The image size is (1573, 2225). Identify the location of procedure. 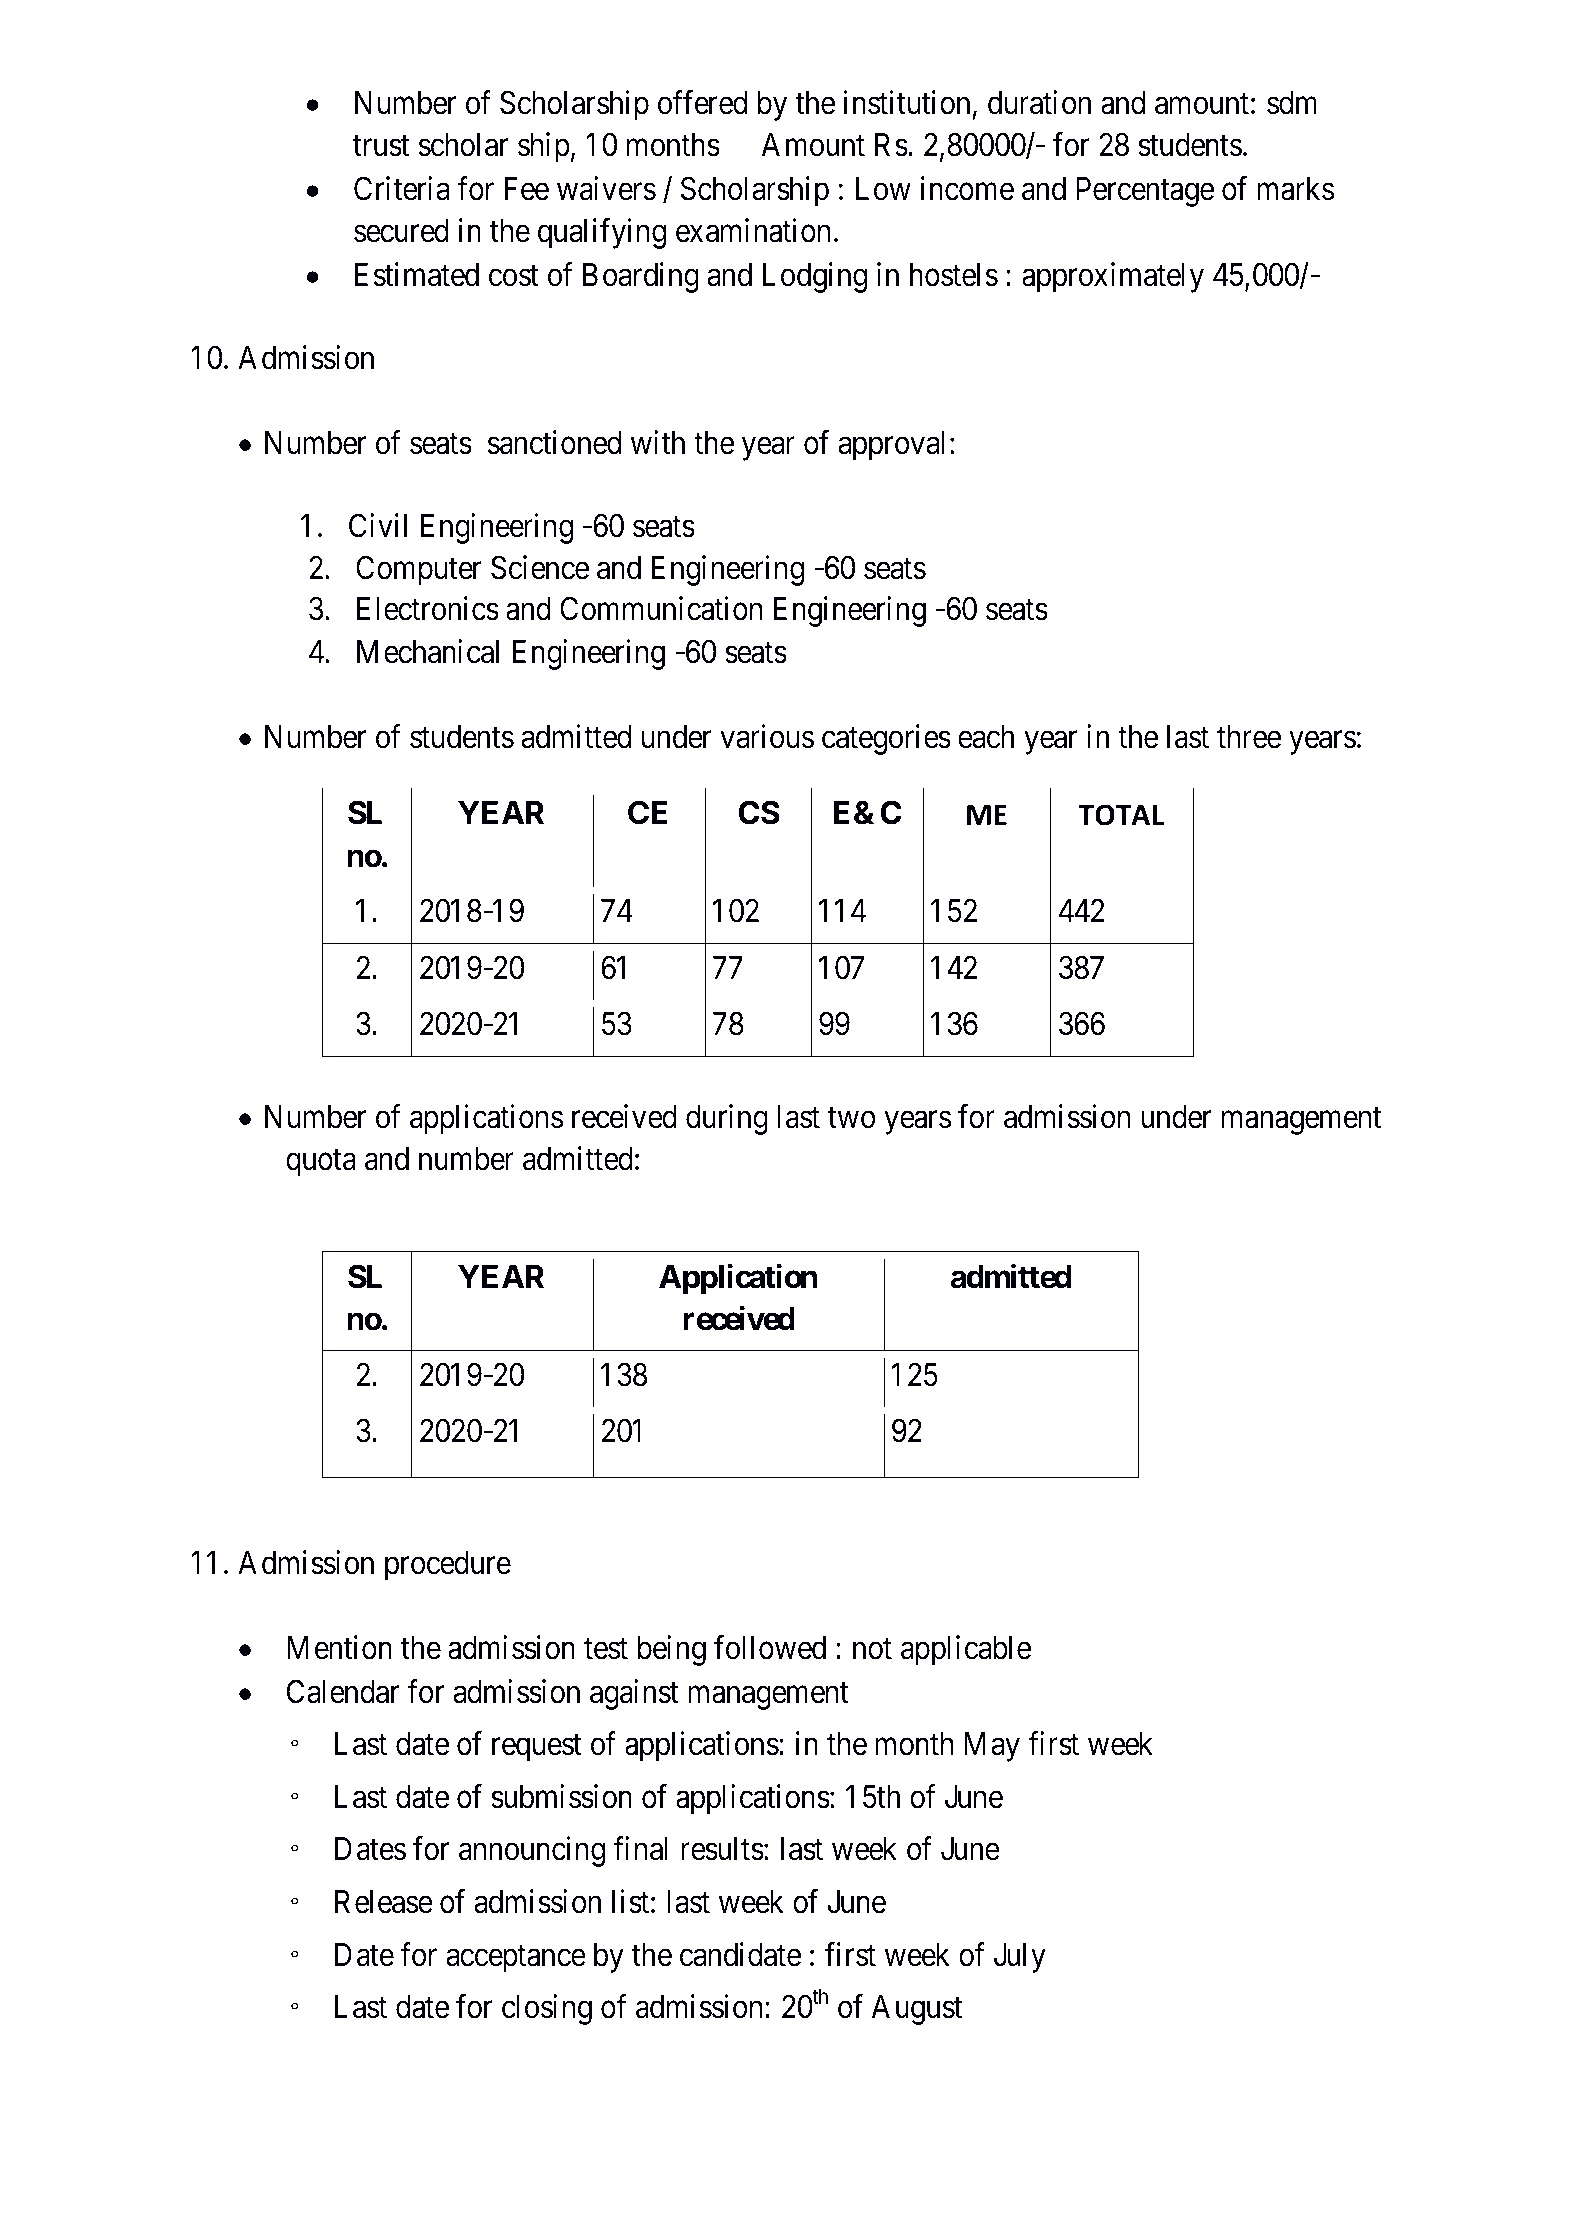
(448, 1566).
